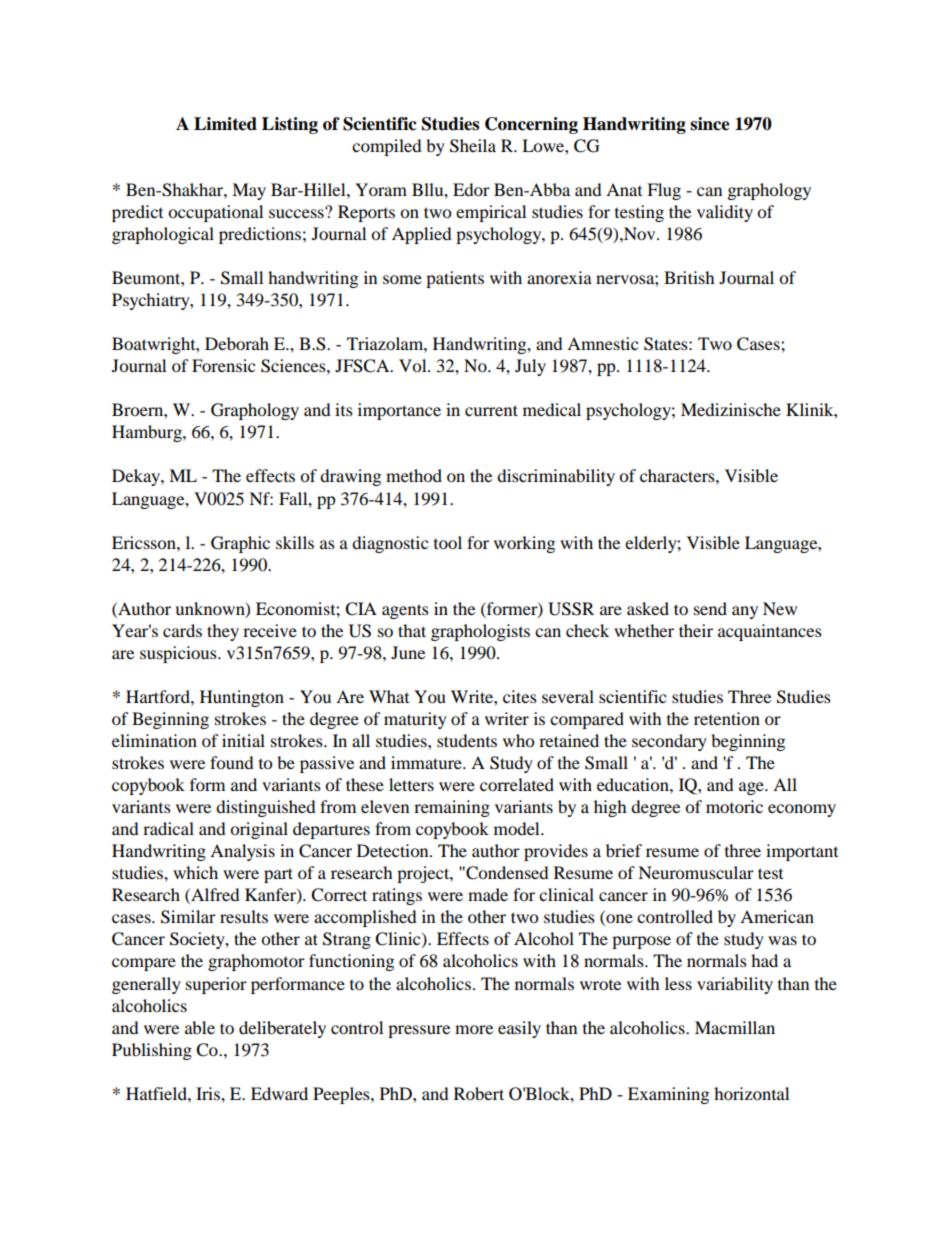 This screenshot has width=952, height=1233. I want to click on that, so click(412, 630).
